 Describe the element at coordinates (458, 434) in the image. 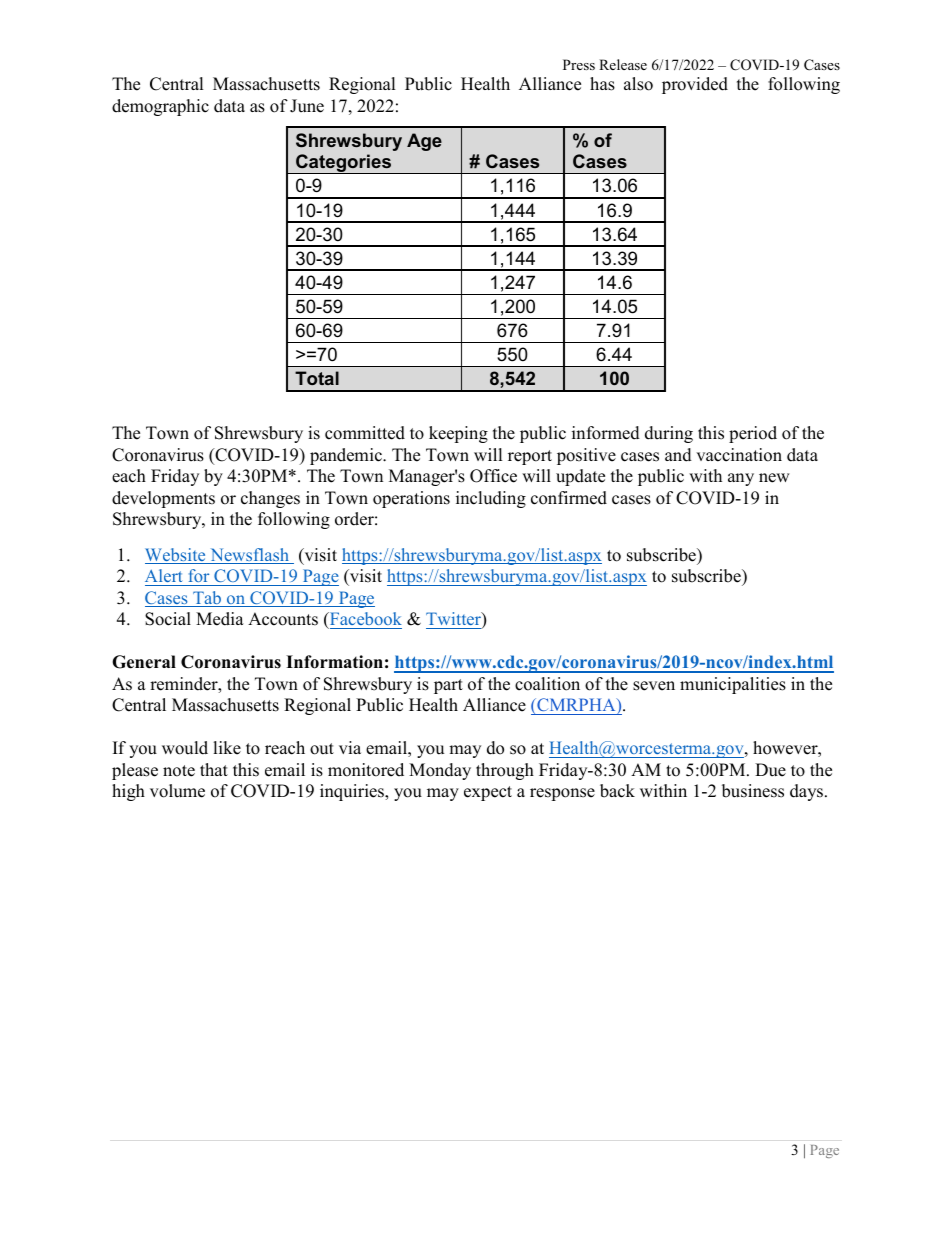

I see `keeping` at that location.
